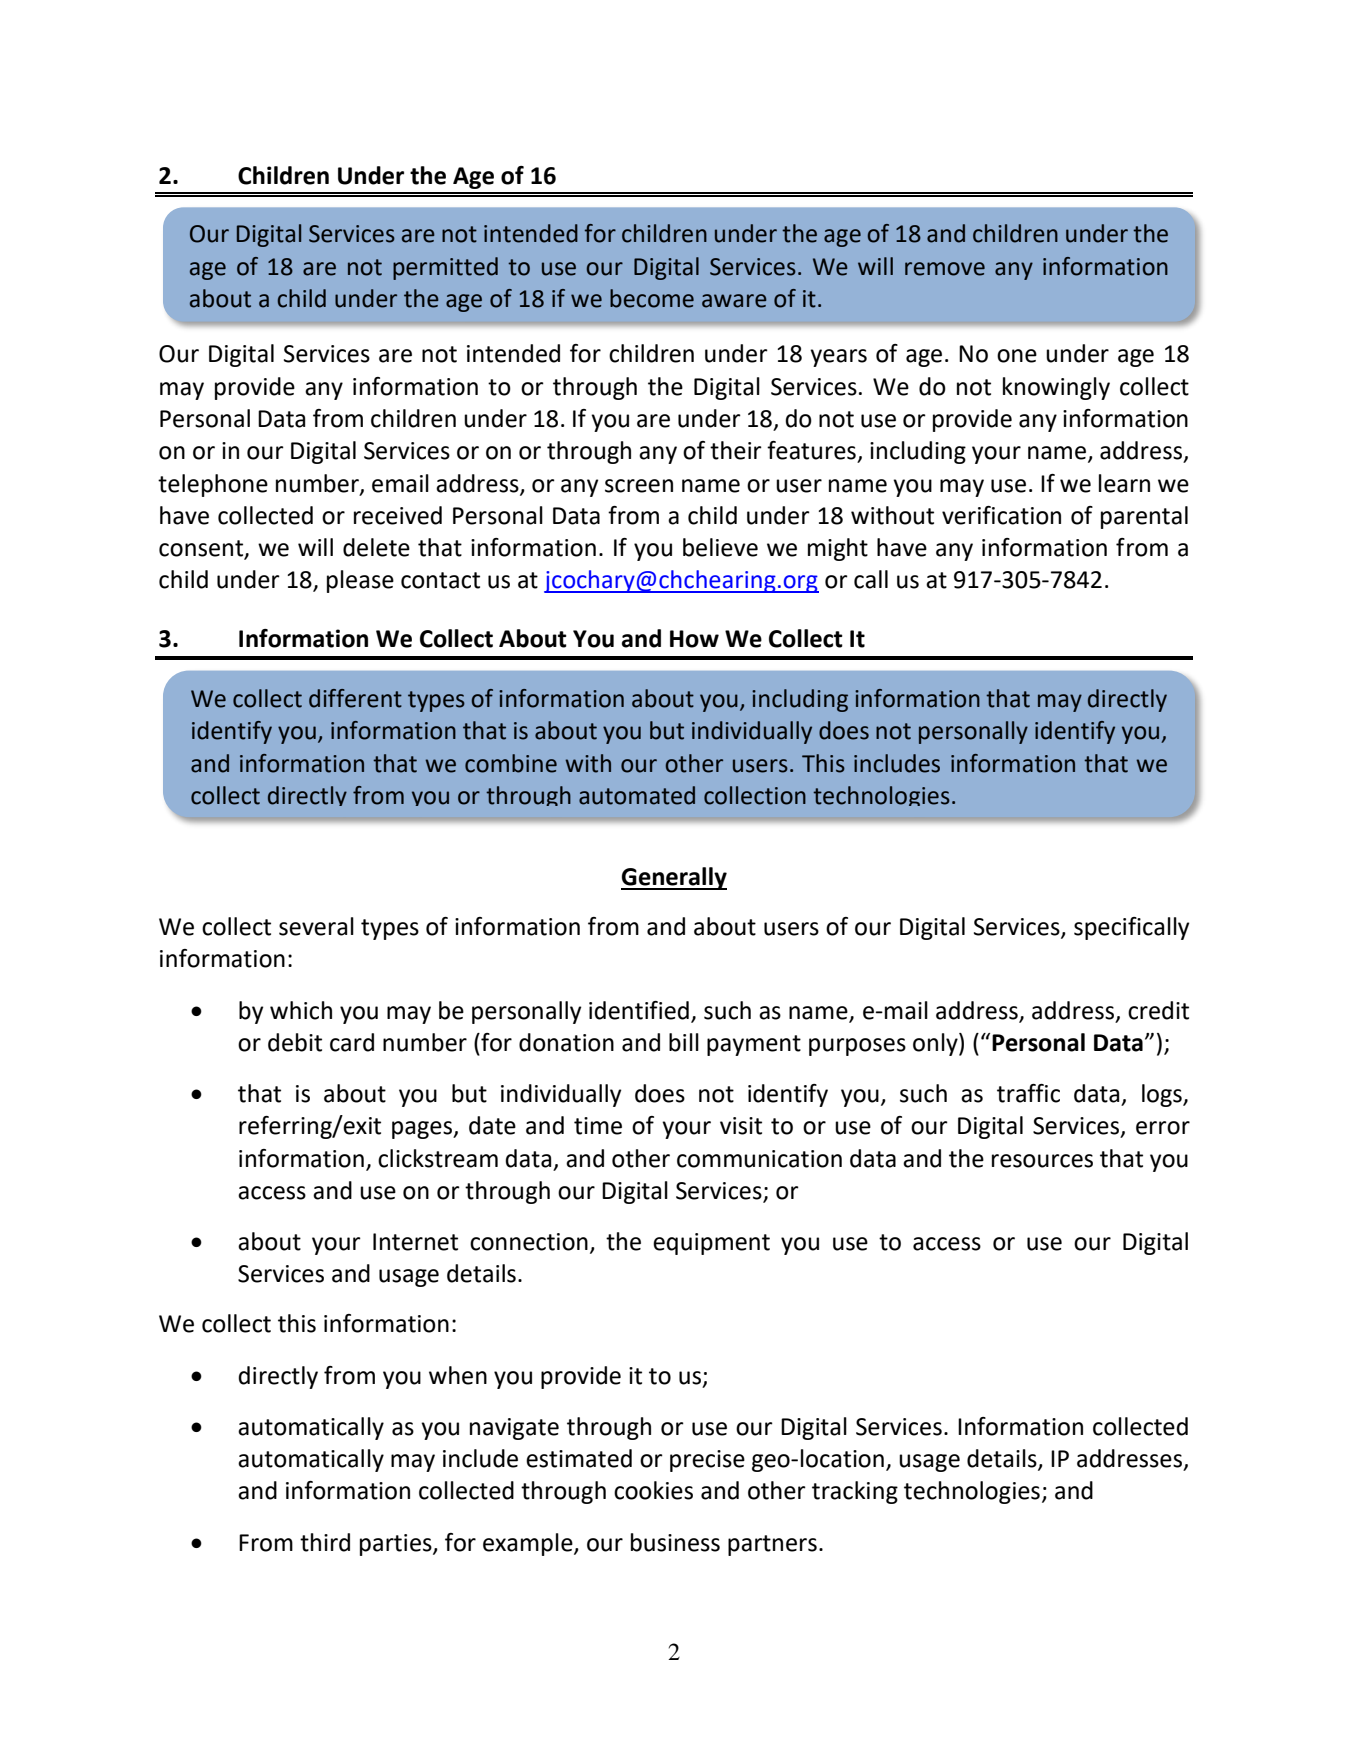 The image size is (1348, 1744). I want to click on become, so click(652, 298).
